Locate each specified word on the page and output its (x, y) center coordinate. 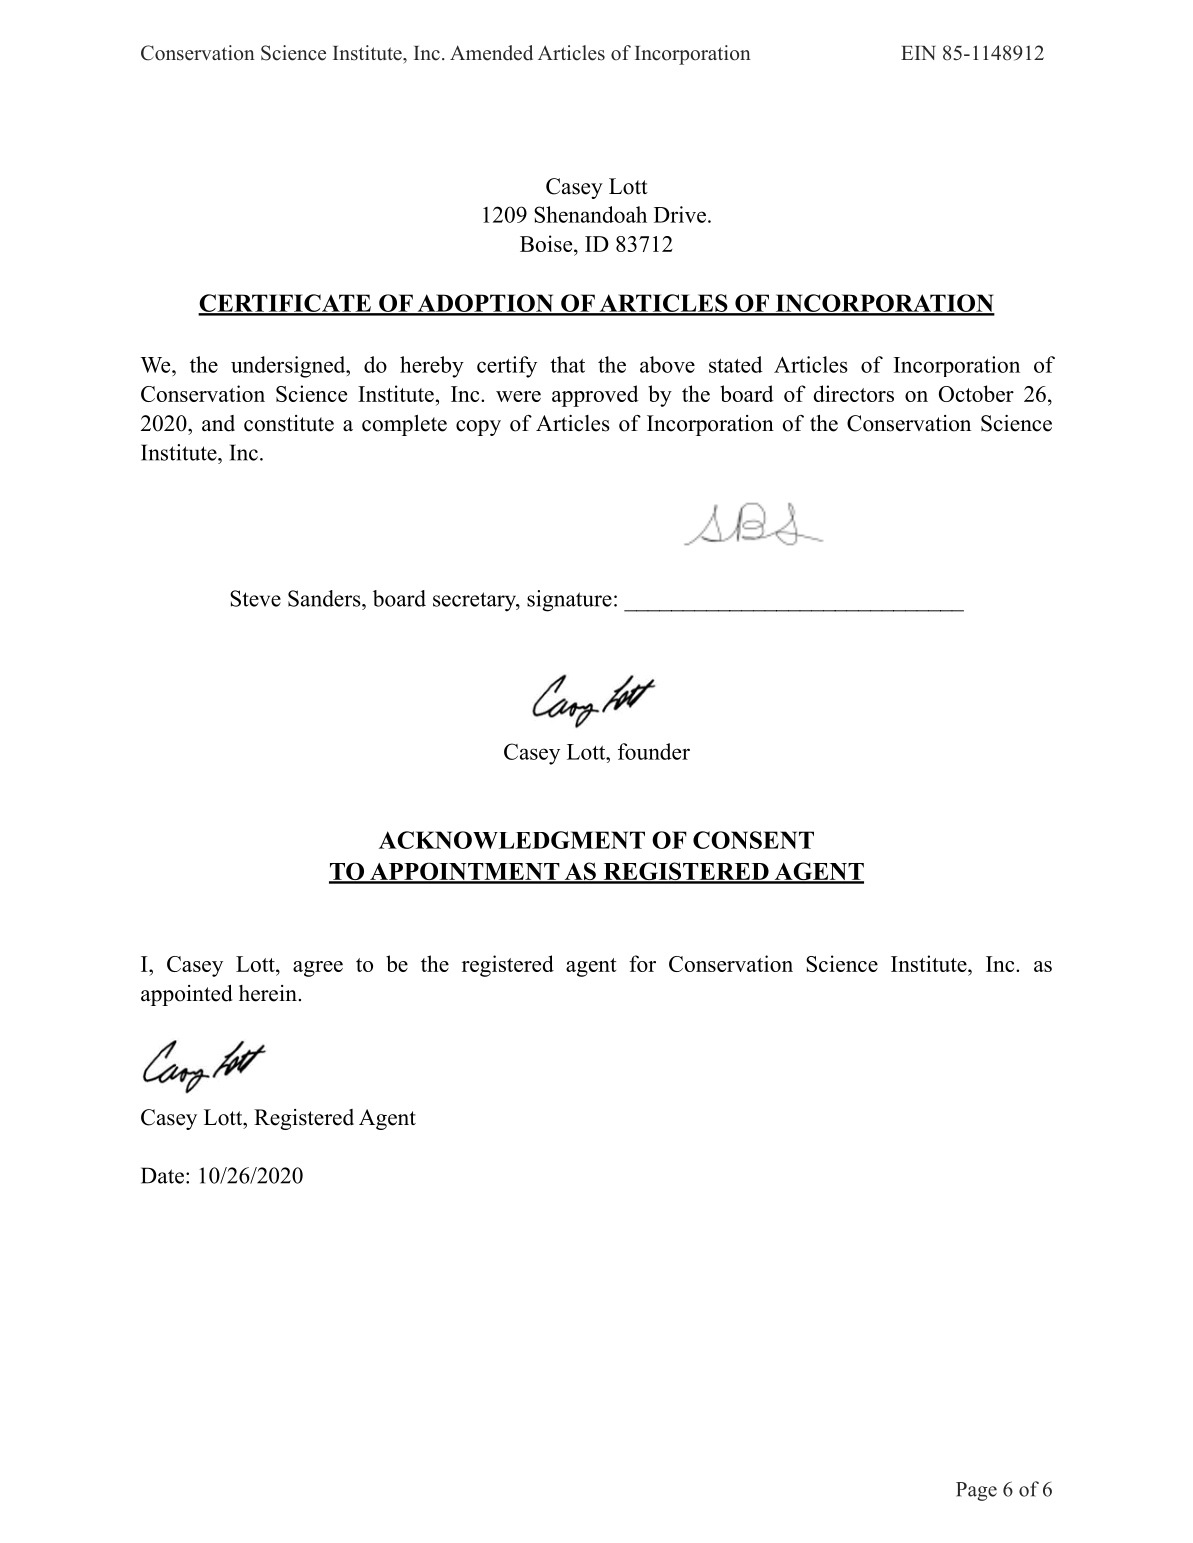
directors (854, 393)
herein (269, 993)
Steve (255, 598)
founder (654, 751)
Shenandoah (590, 214)
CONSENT (753, 840)
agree (318, 969)
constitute (289, 423)
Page (976, 1491)
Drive (680, 214)
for (642, 963)
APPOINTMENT (465, 872)
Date (162, 1175)
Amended (491, 53)
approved (595, 396)
